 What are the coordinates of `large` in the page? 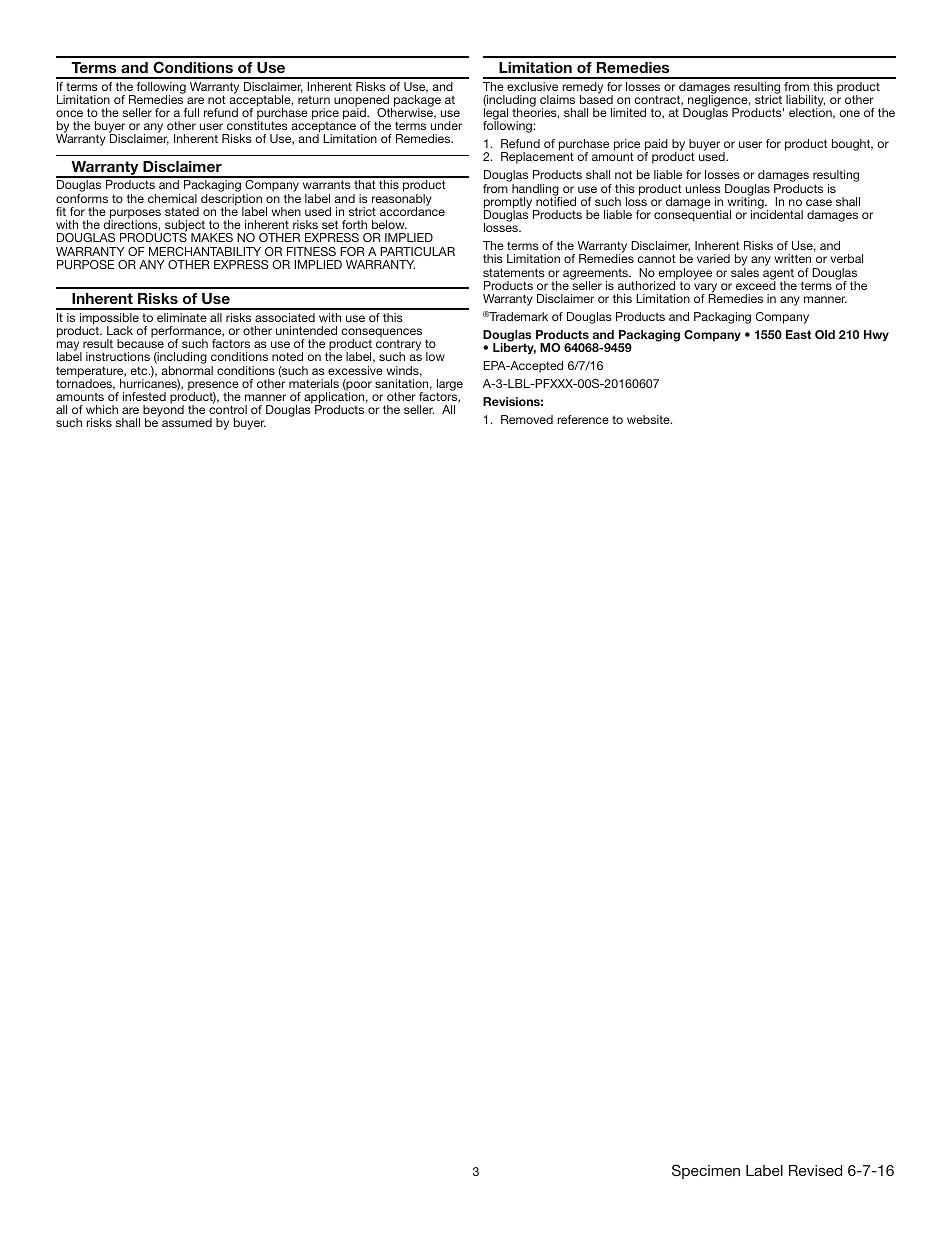 It's located at (450, 386).
